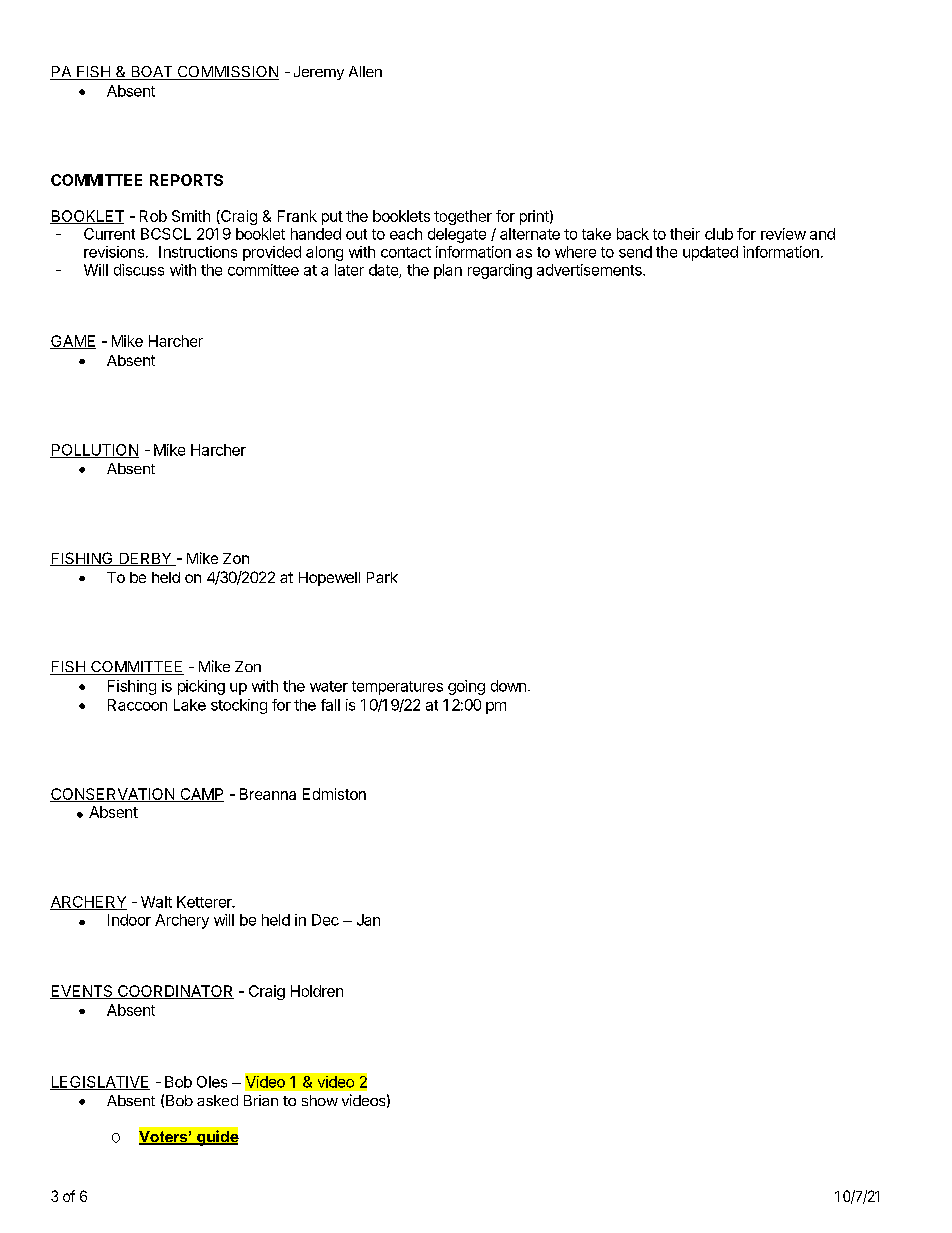 The width and height of the document is (952, 1233). What do you see at coordinates (94, 451) in the document?
I see `POLLUTION` at bounding box center [94, 451].
